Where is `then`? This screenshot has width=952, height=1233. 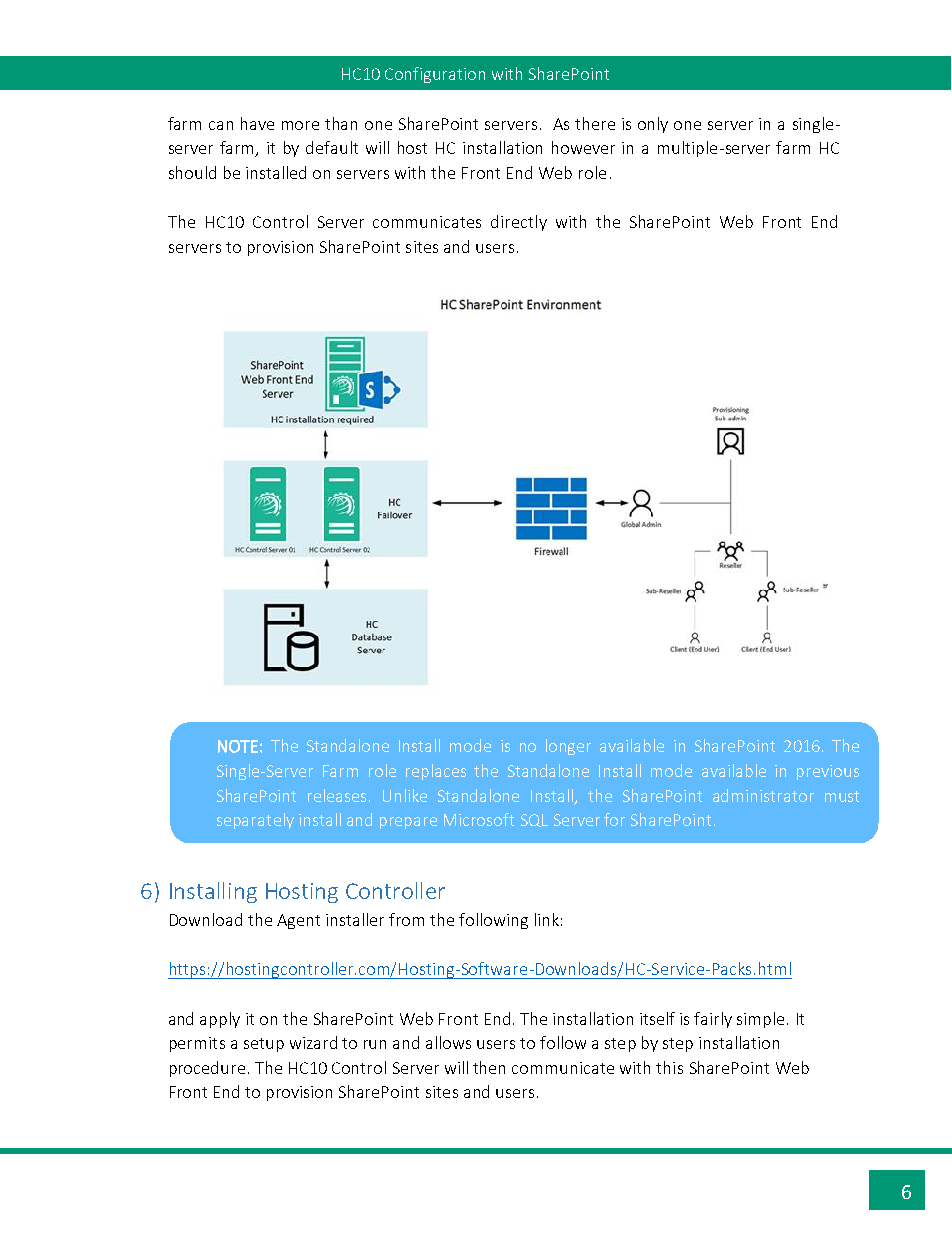 then is located at coordinates (489, 1067).
